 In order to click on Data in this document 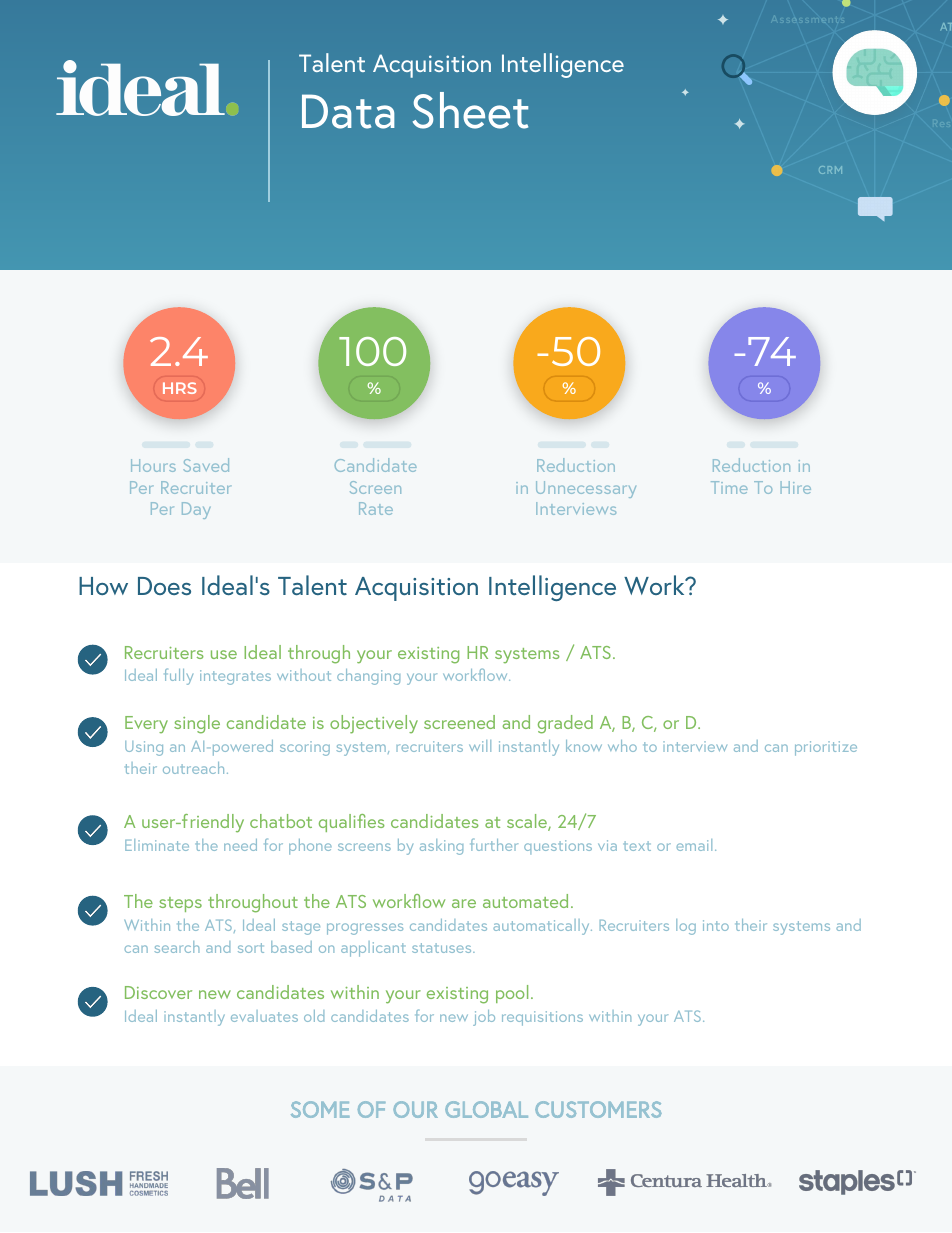, I will do `click(348, 111)`.
